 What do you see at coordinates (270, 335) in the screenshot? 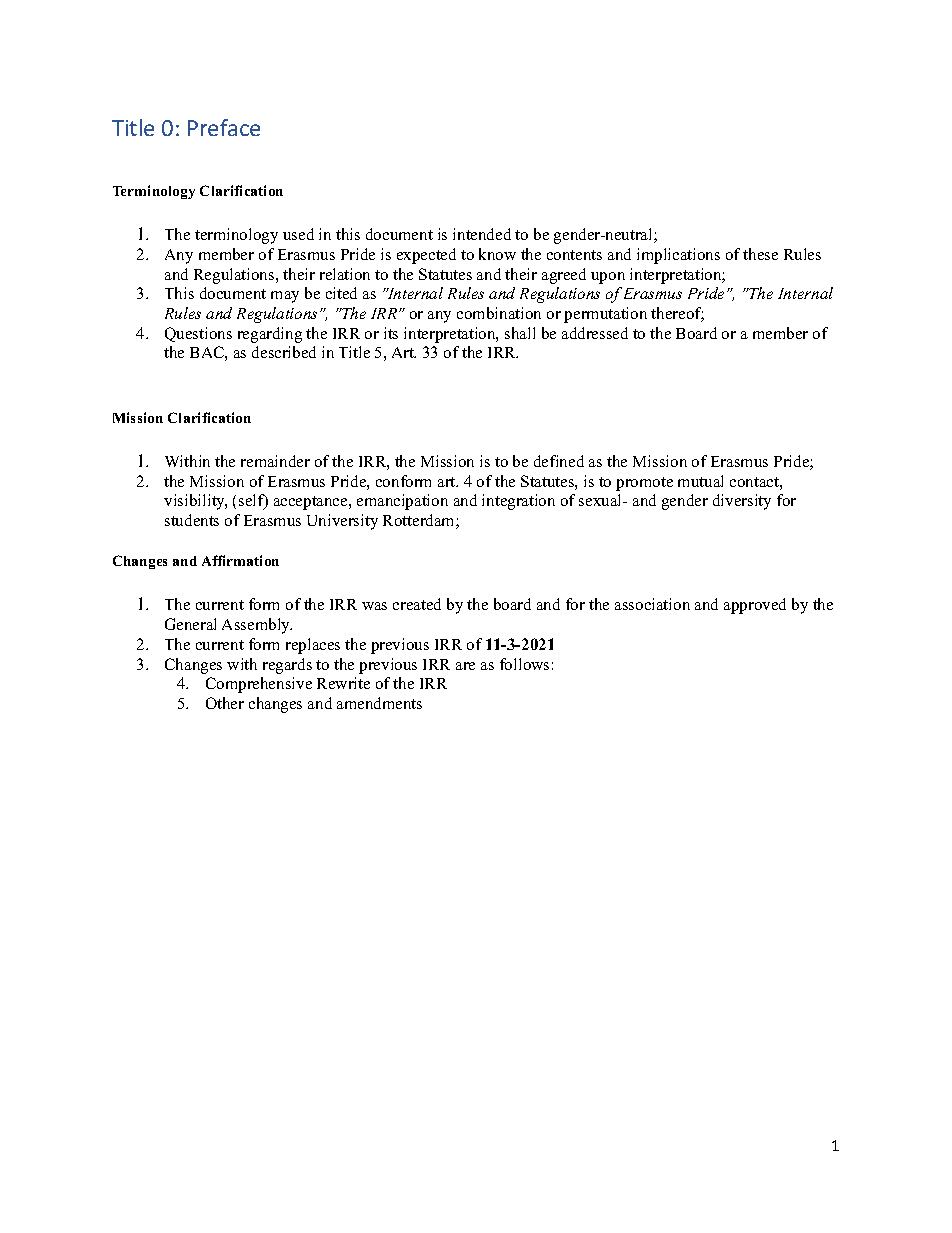
I see `regarding` at bounding box center [270, 335].
